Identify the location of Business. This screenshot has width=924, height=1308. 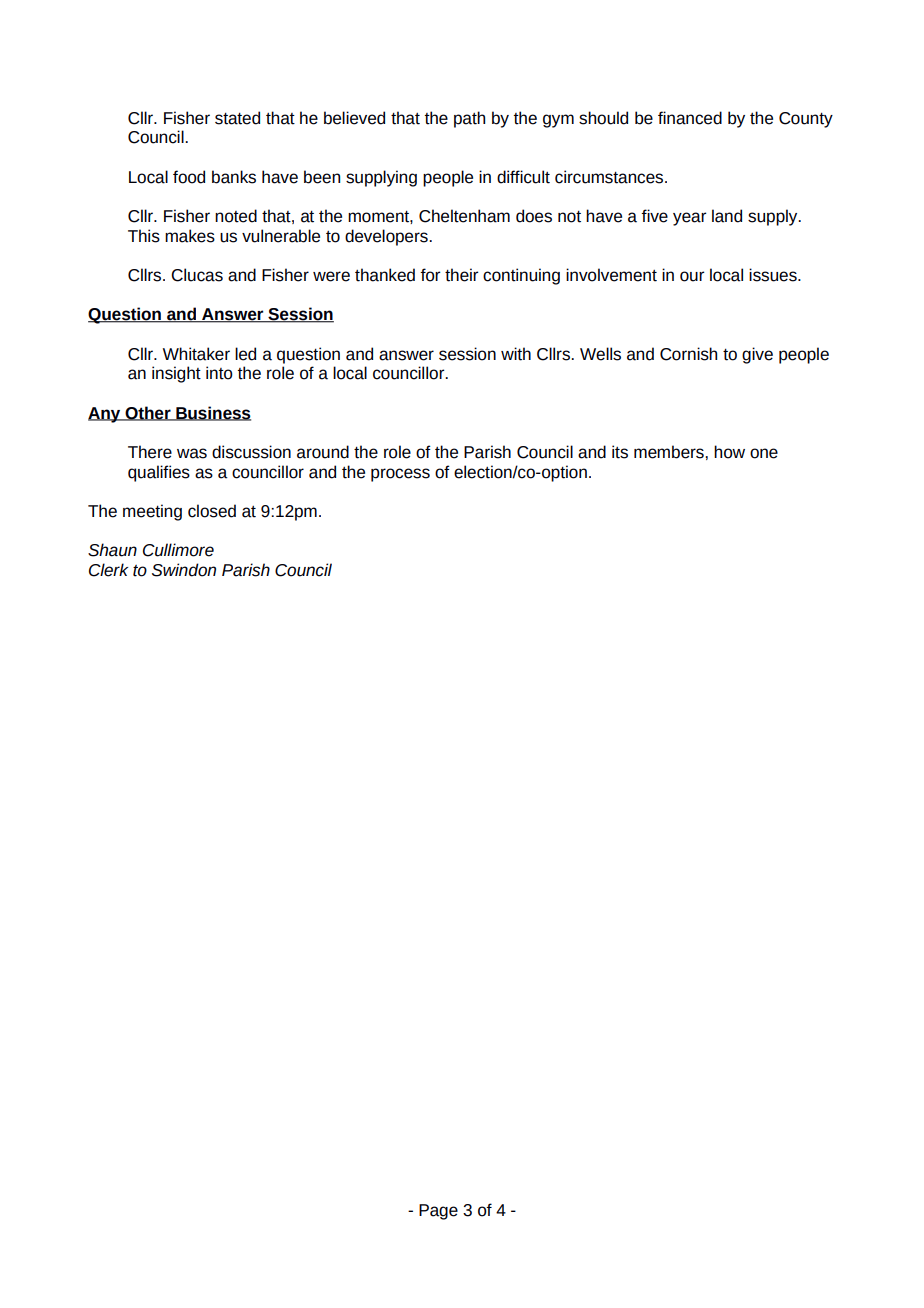
(212, 413).
